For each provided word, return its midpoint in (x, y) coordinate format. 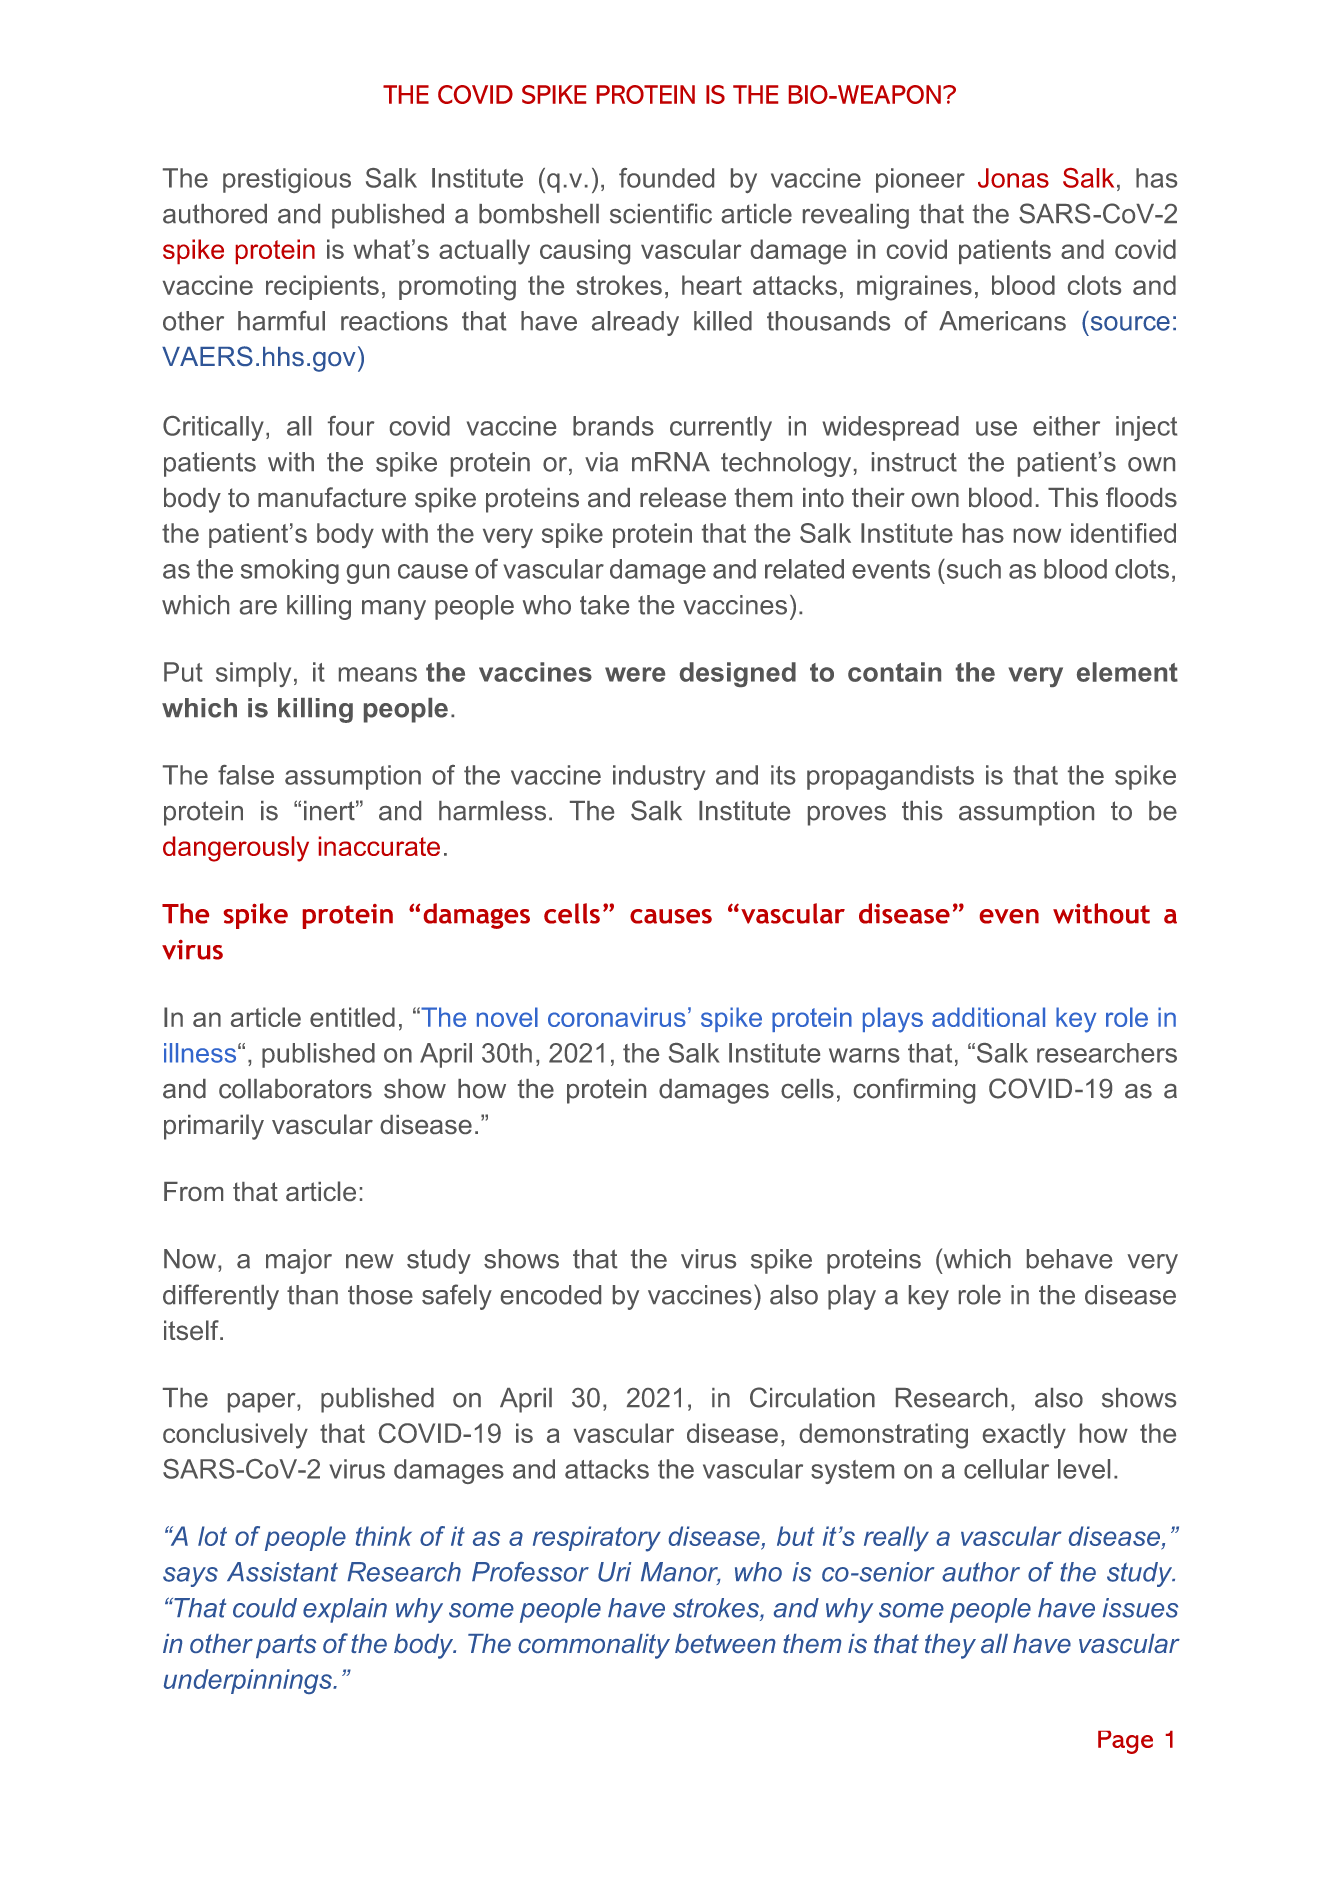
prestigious (287, 180)
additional (988, 1017)
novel (507, 1017)
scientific (661, 213)
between (725, 1643)
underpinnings (249, 1681)
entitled (352, 1017)
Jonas (1013, 178)
